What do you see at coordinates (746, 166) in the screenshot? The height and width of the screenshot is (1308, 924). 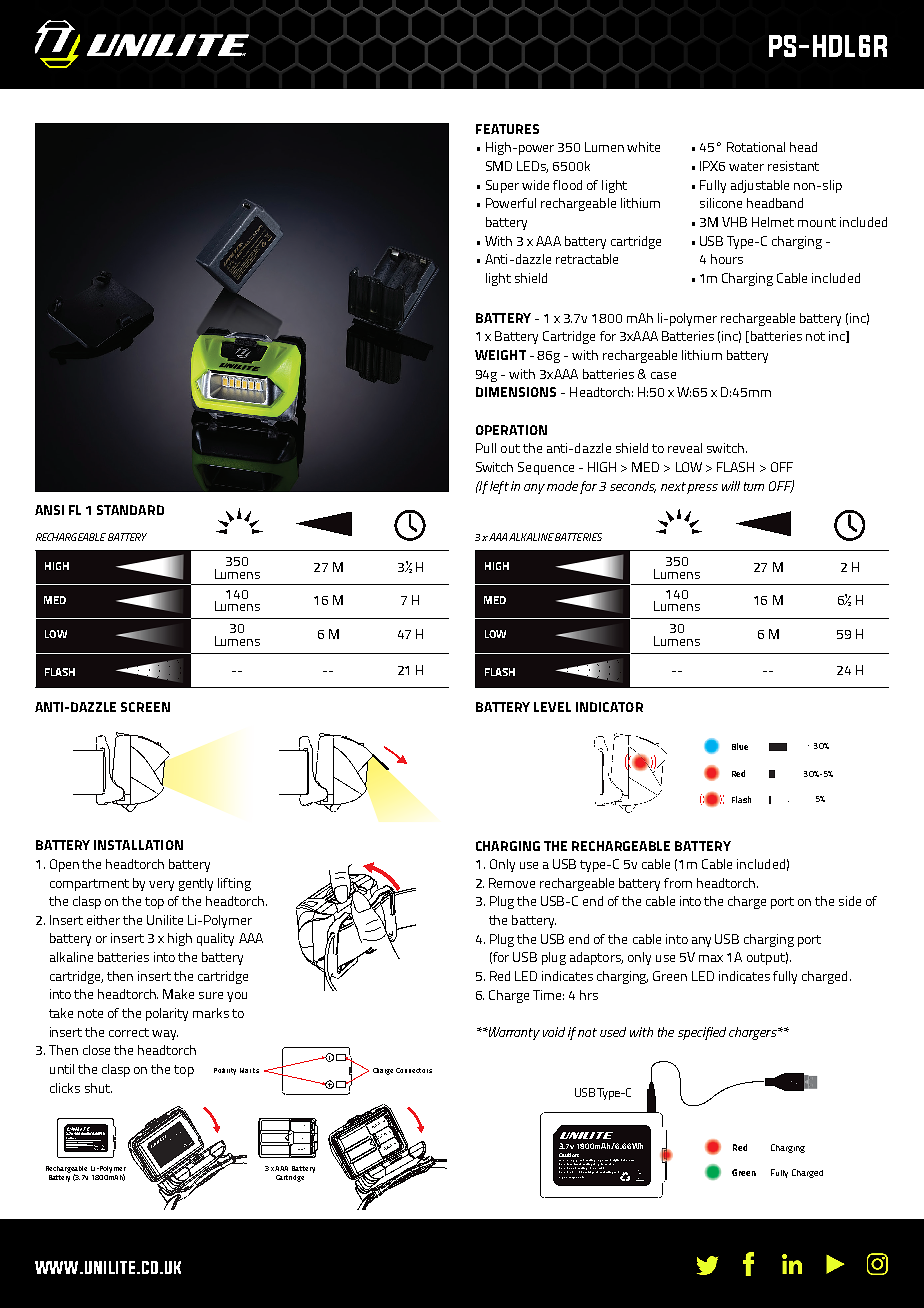 I see `water` at bounding box center [746, 166].
